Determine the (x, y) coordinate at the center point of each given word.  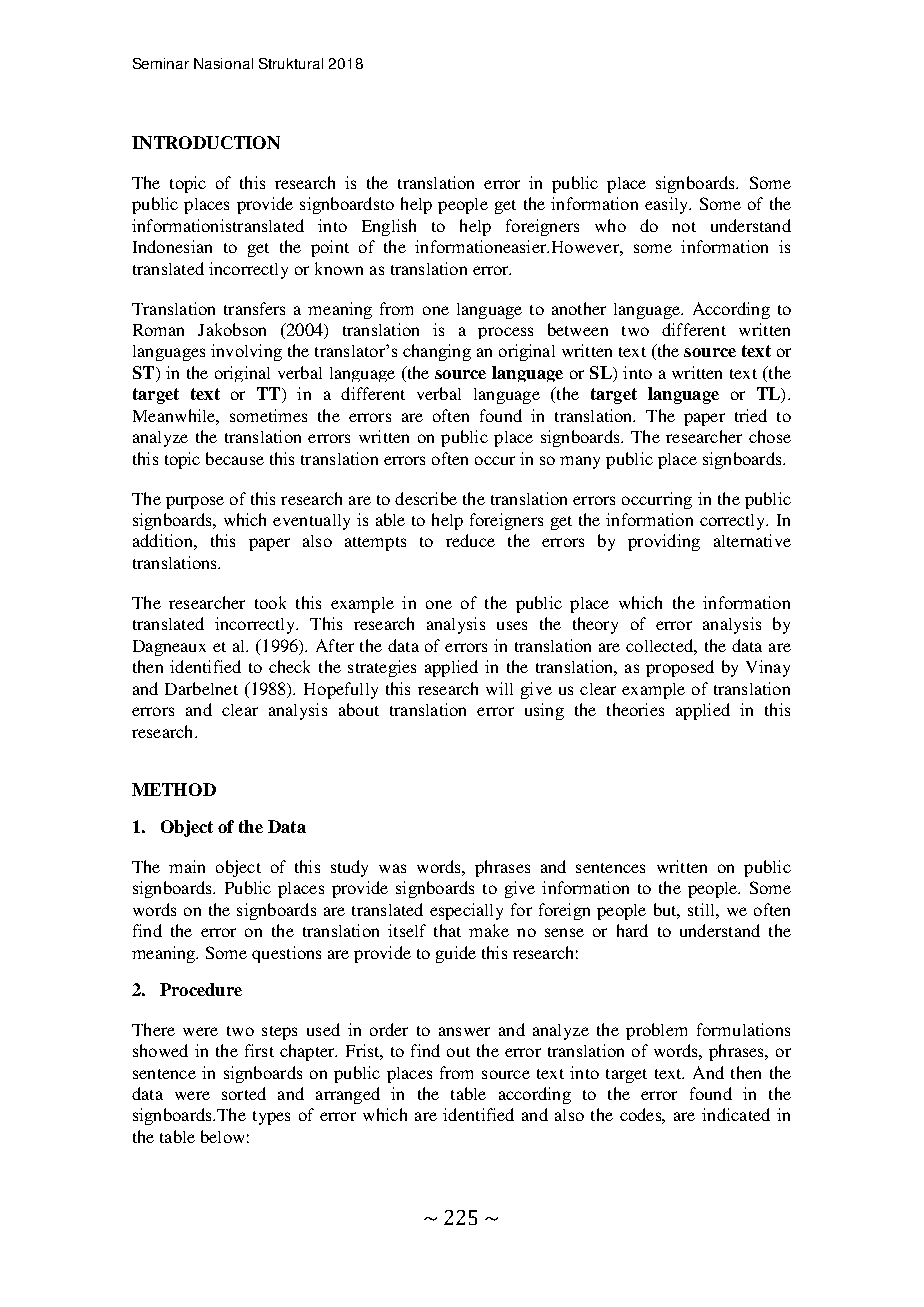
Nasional (223, 63)
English (389, 227)
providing (664, 542)
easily (668, 205)
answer (464, 1031)
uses (512, 625)
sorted (244, 1093)
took (270, 602)
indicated (736, 1114)
